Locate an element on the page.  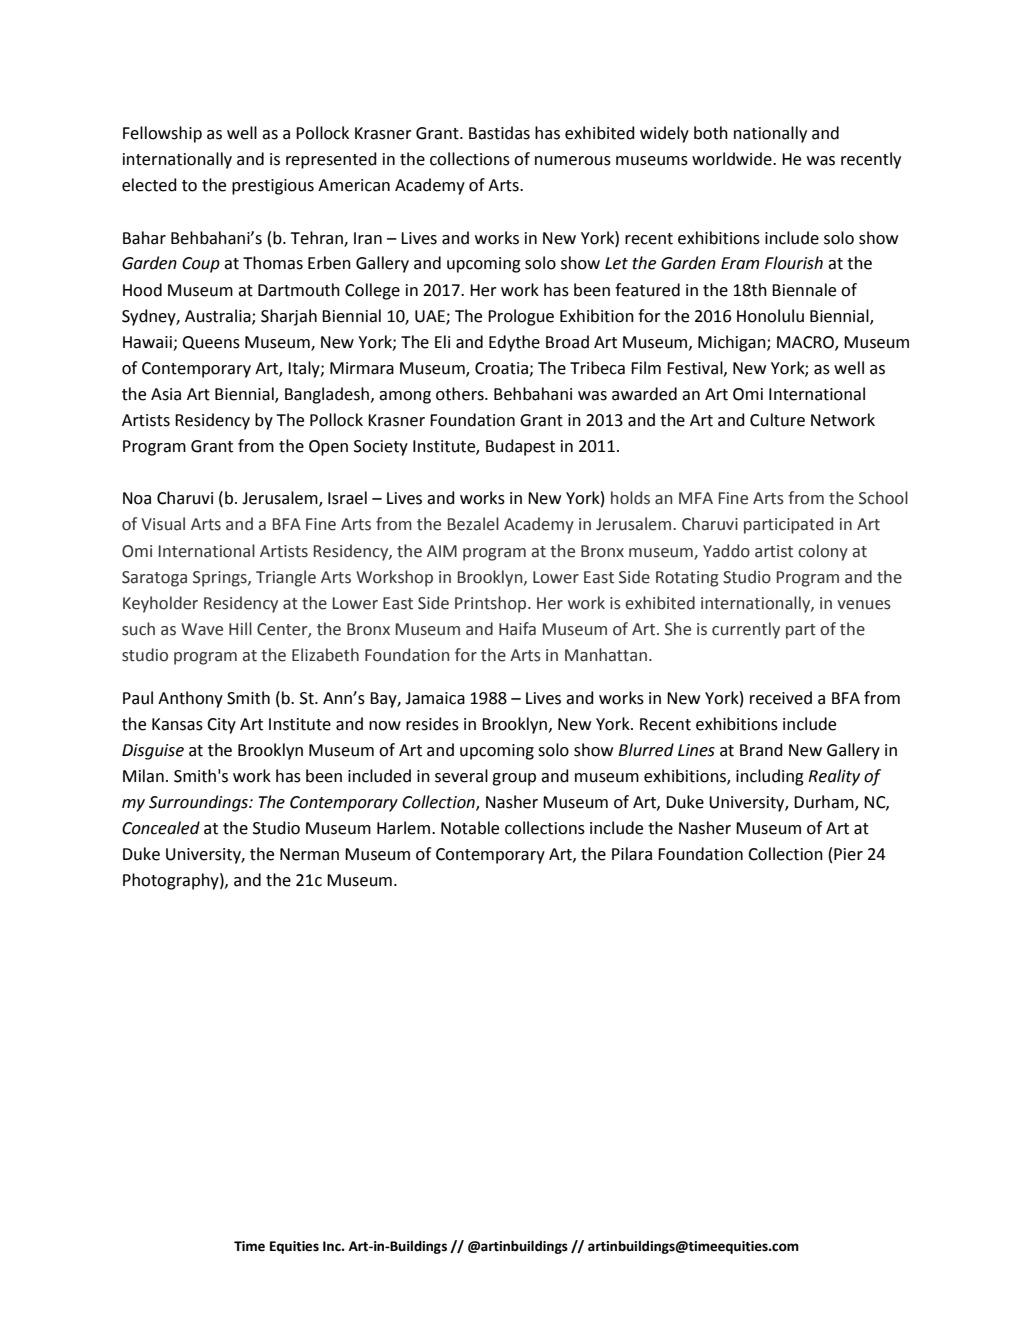
Fellowship is located at coordinates (162, 134).
